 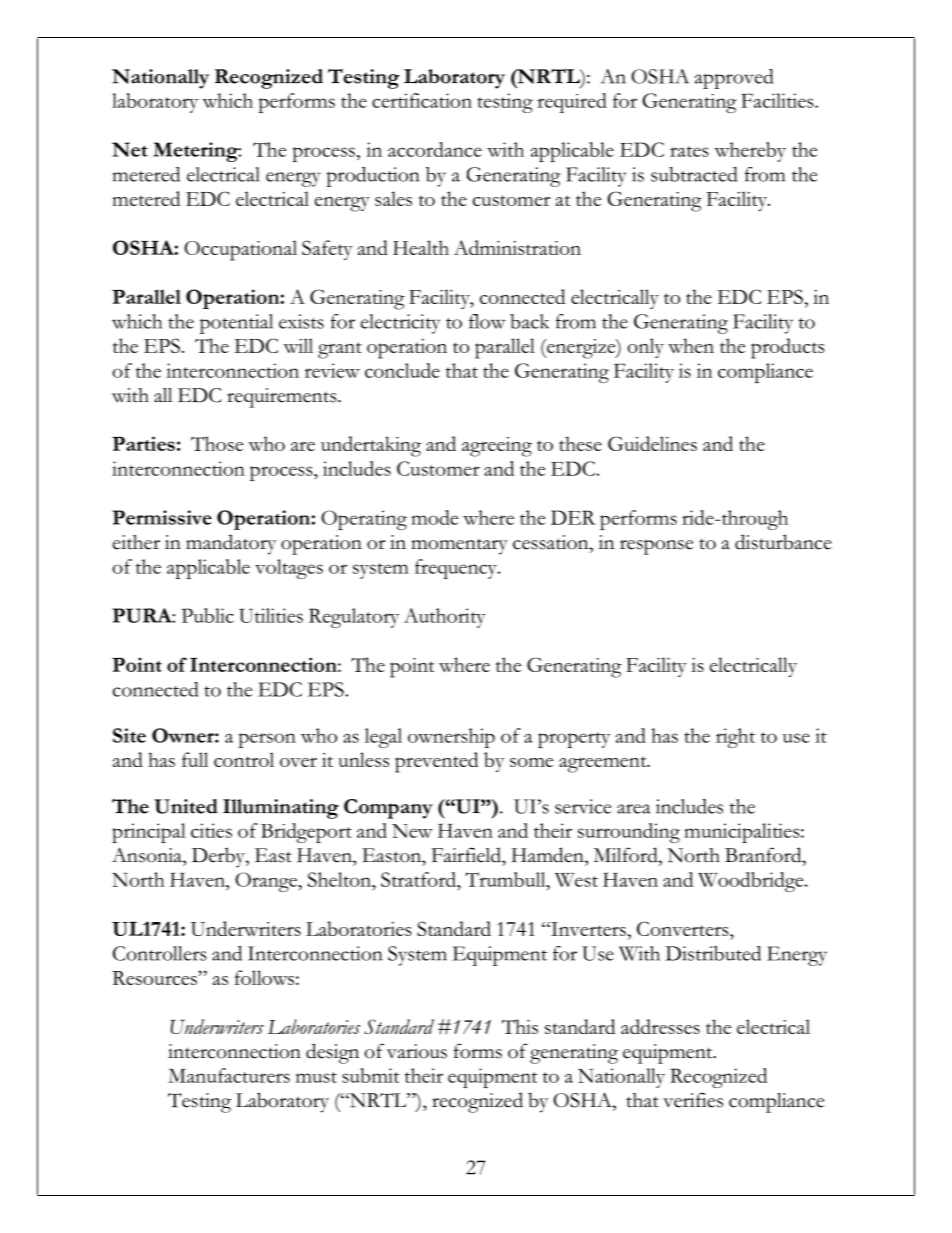 What do you see at coordinates (467, 855) in the screenshot?
I see `Fairfield` at bounding box center [467, 855].
